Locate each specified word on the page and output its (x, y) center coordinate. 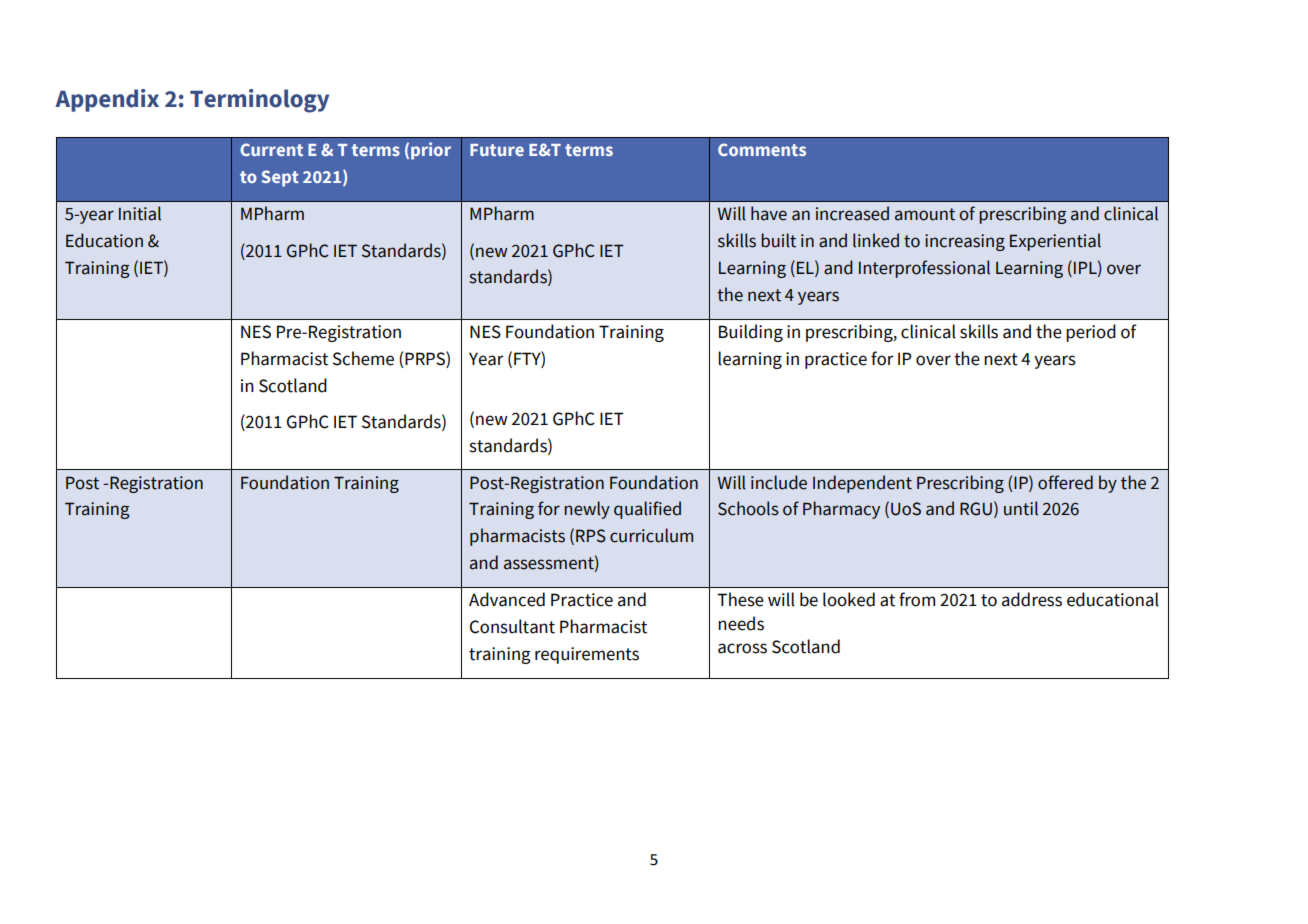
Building (751, 333)
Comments (762, 149)
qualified (647, 510)
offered (1065, 482)
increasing (965, 242)
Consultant (512, 626)
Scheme (363, 358)
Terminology (259, 101)
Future (497, 150)
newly (587, 510)
